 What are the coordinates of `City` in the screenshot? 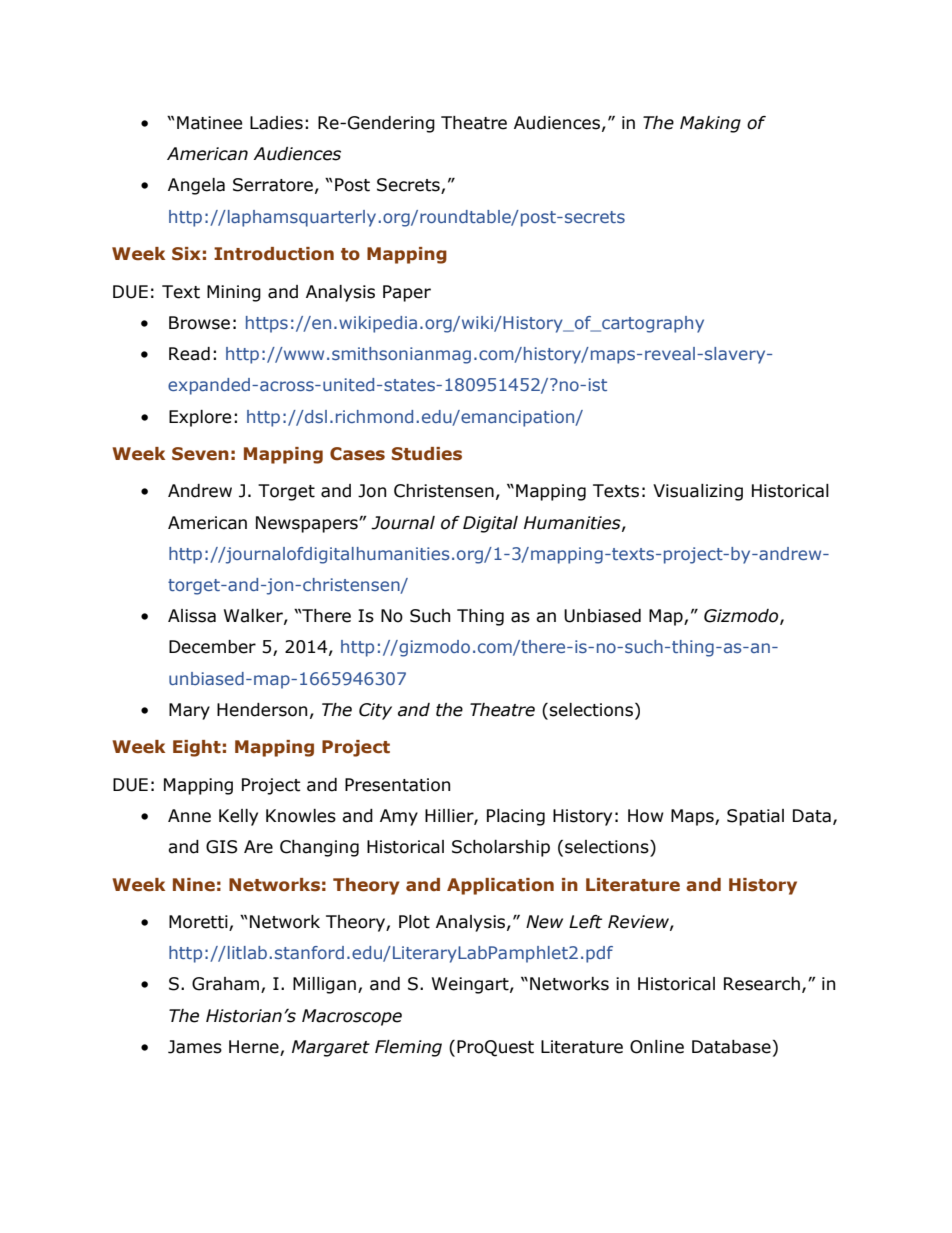 It's located at (375, 711).
